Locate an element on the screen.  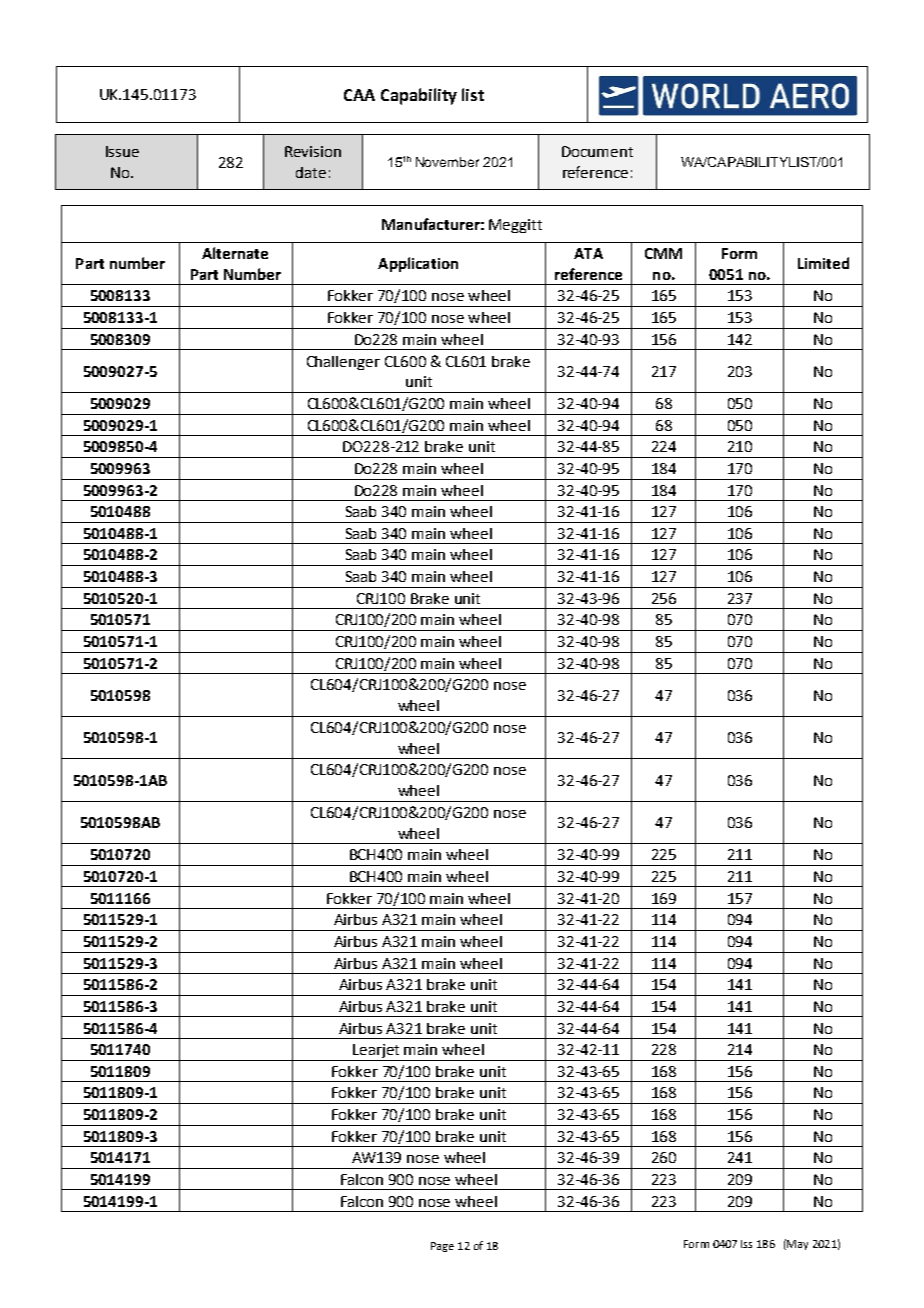
ATA is located at coordinates (588, 253).
